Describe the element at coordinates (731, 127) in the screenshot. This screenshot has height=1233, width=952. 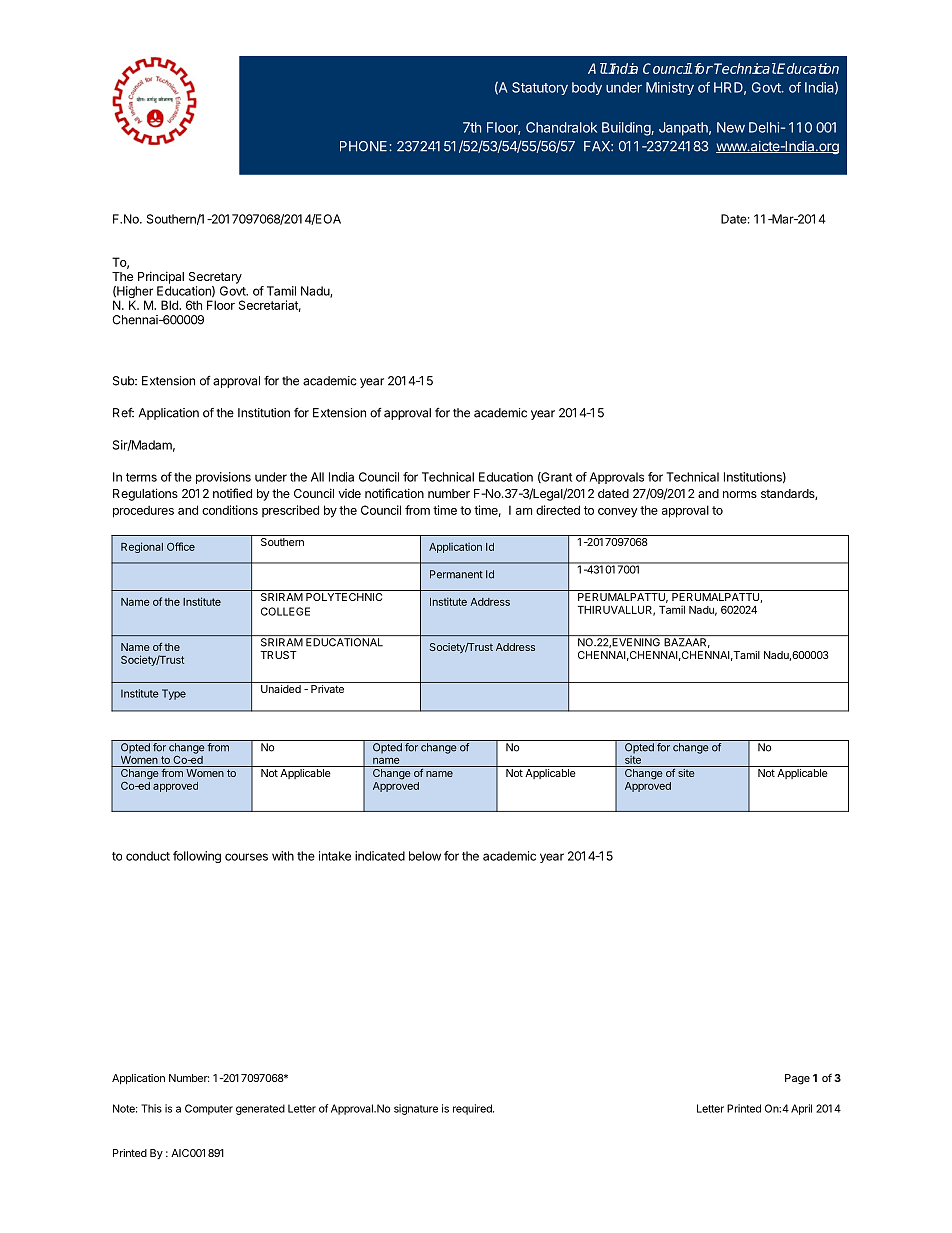
I see `New` at that location.
